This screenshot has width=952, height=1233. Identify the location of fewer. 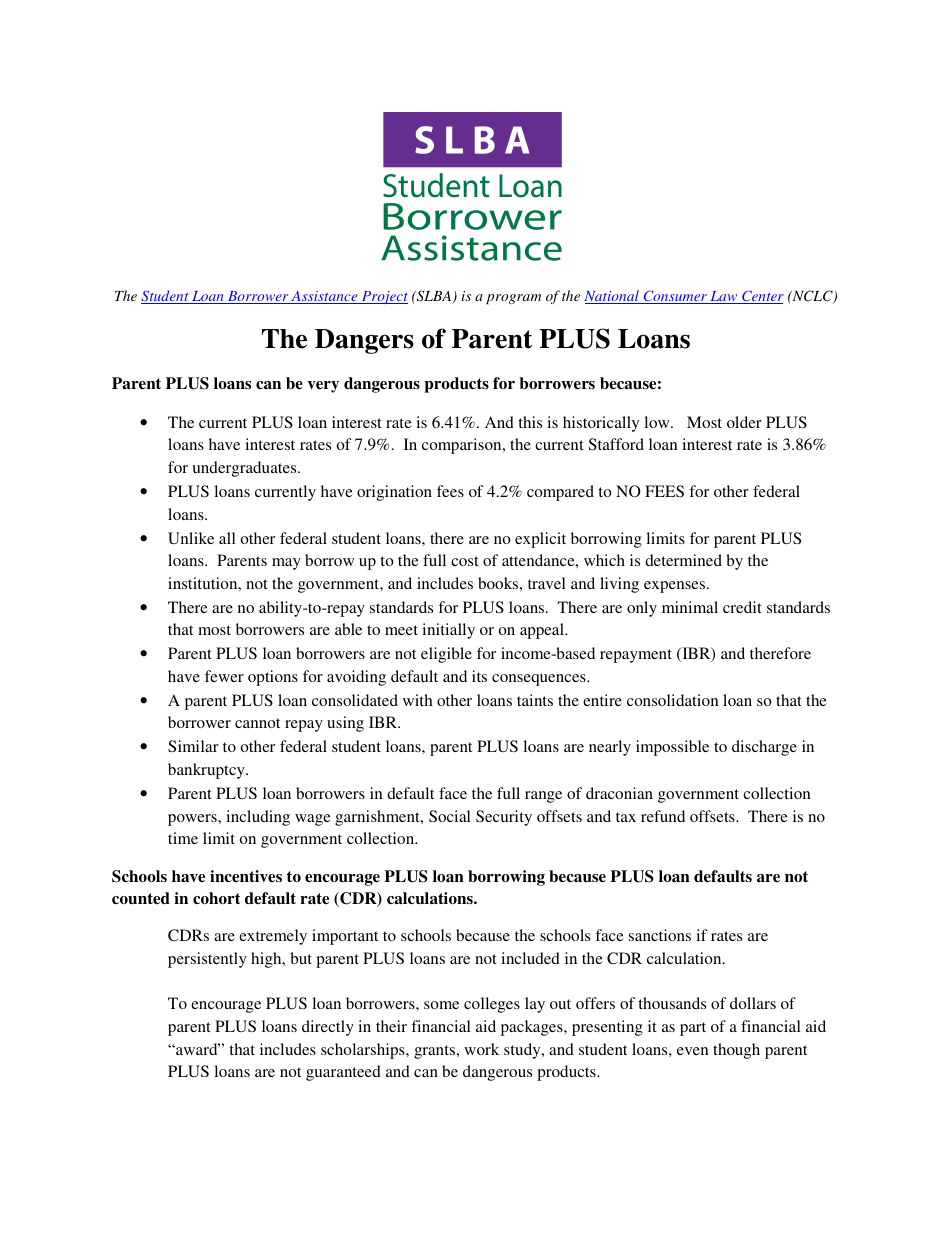
(224, 676).
